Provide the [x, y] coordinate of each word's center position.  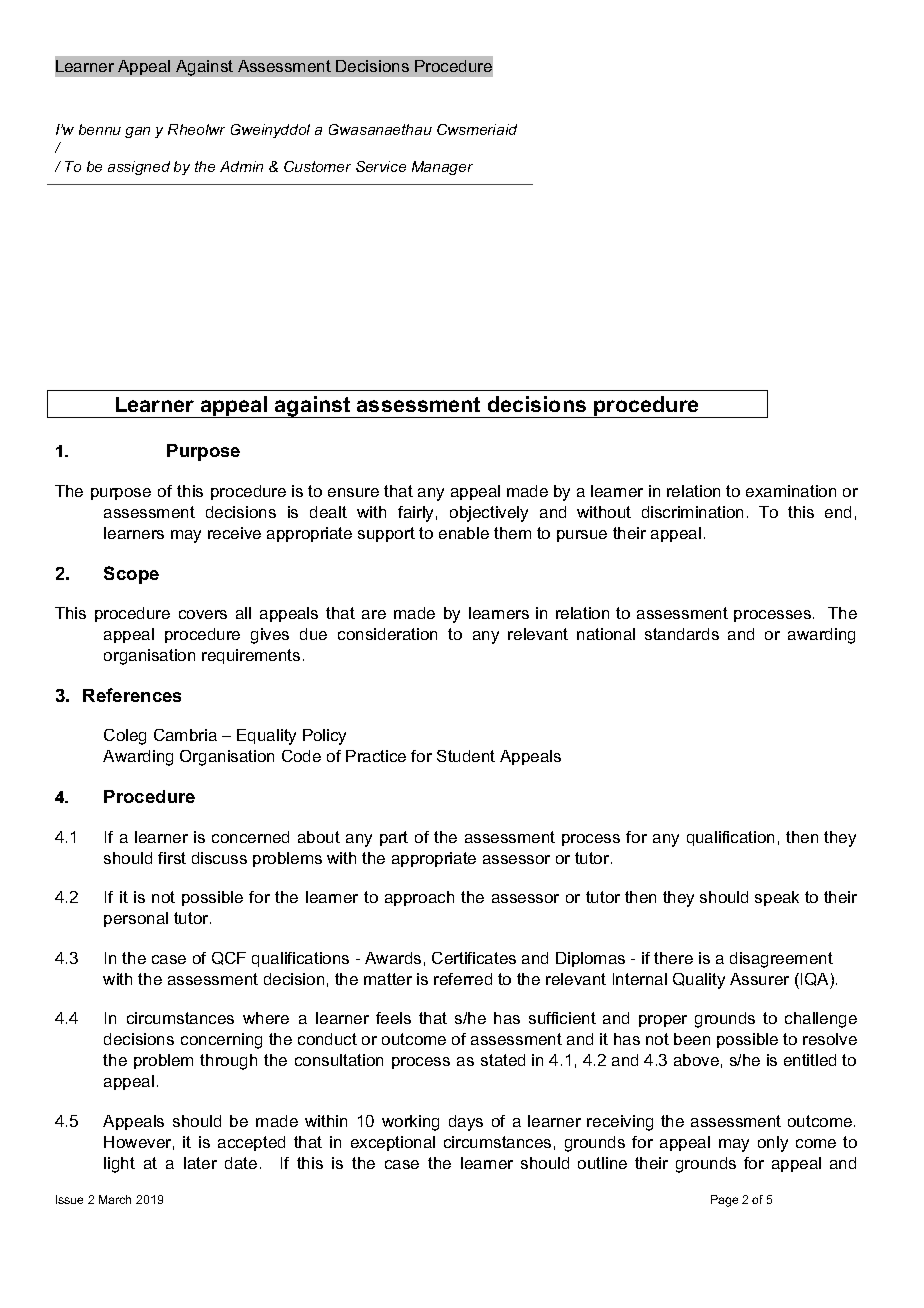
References [132, 695]
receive [234, 533]
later [200, 1163]
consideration [387, 634]
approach [419, 898]
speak [777, 898]
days [466, 1123]
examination [791, 491]
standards [682, 634]
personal [136, 919]
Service [381, 166]
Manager [442, 168]
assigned [139, 168]
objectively [489, 514]
